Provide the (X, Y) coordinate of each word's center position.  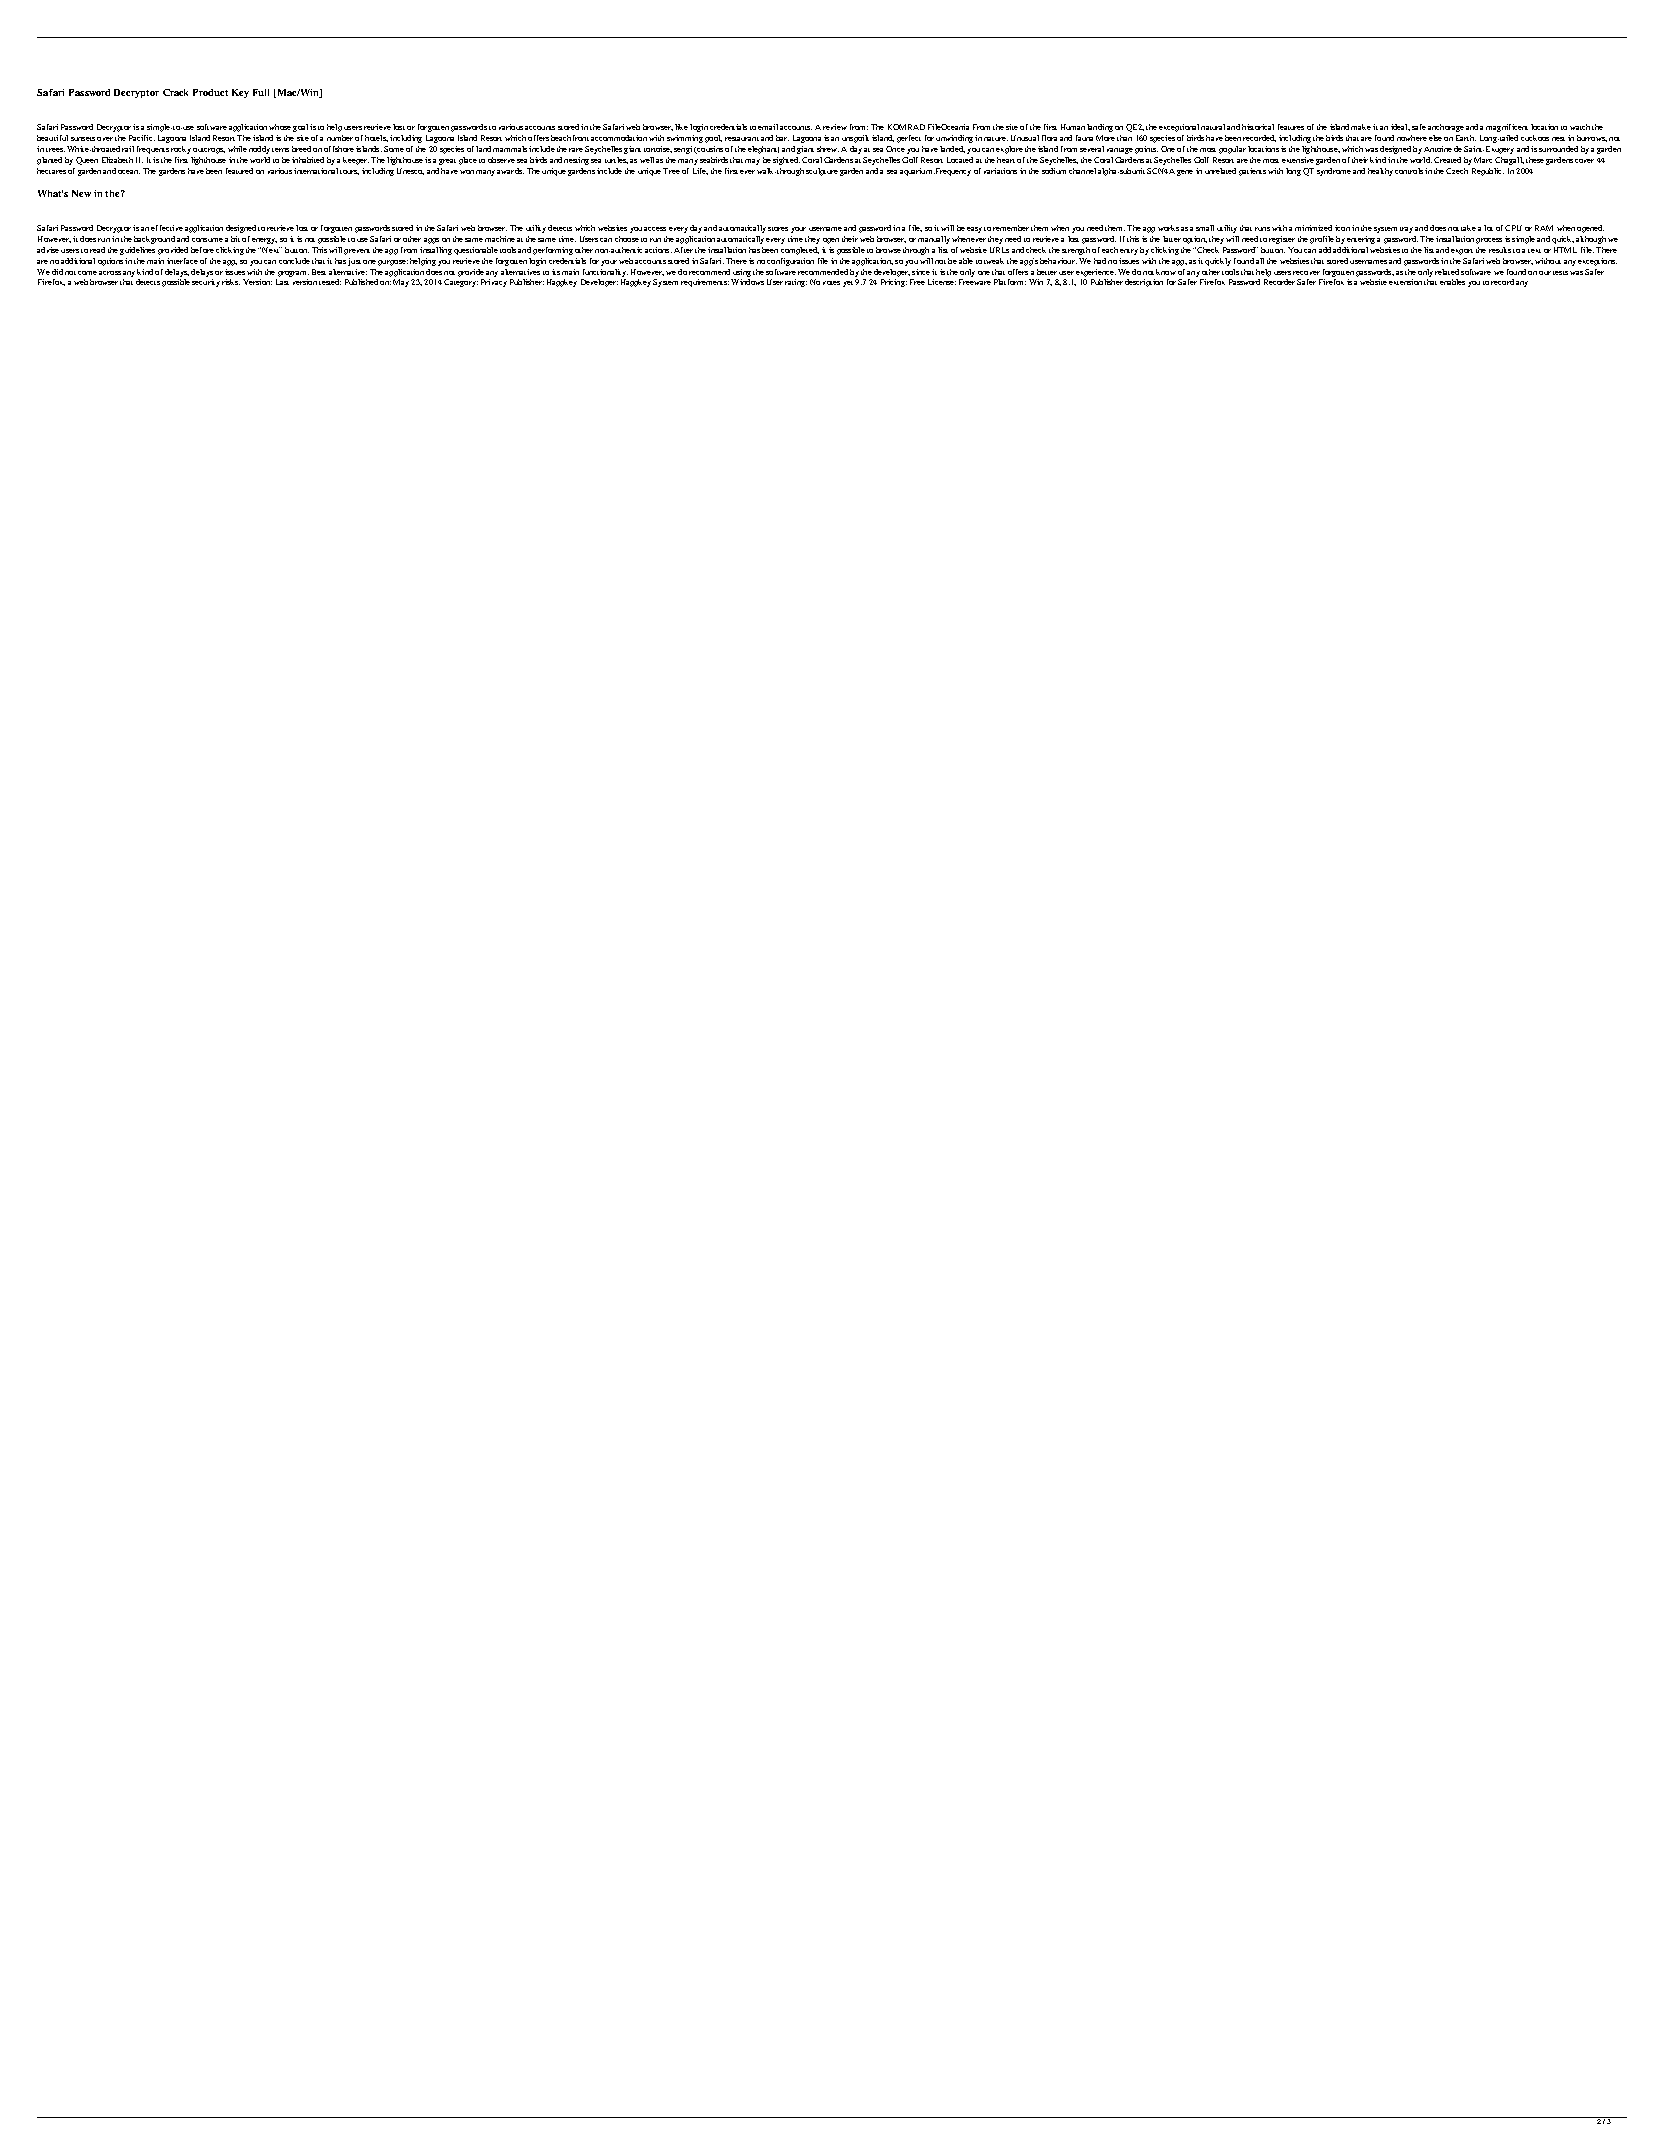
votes (831, 283)
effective (167, 228)
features (1291, 127)
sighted (786, 161)
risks (231, 282)
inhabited (308, 160)
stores (778, 229)
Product (210, 92)
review (835, 127)
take (1468, 228)
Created (1447, 160)
